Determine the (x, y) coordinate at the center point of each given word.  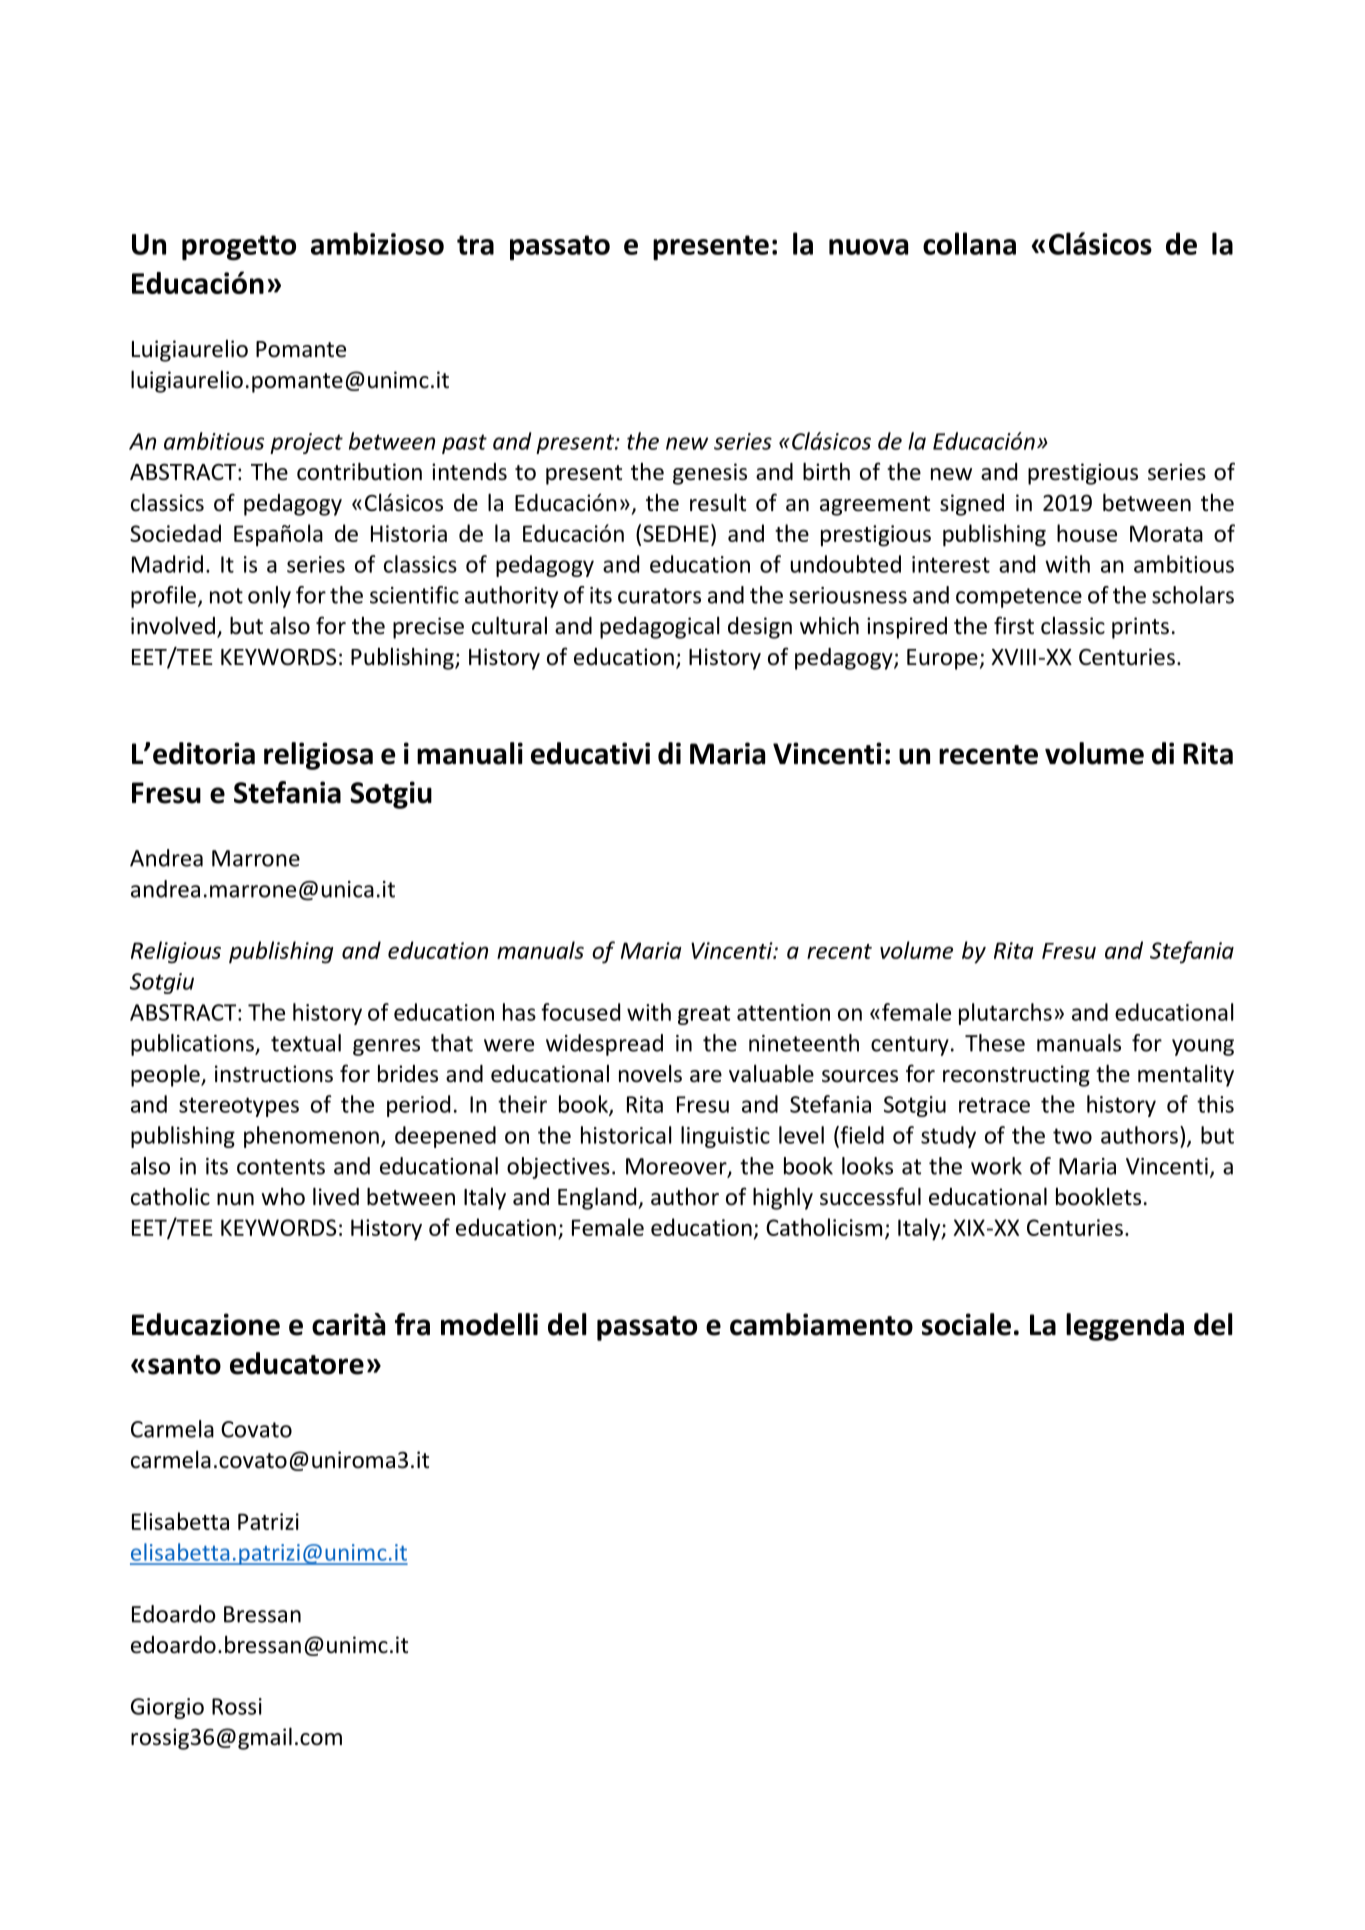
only (269, 597)
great (704, 1015)
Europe (942, 659)
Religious (176, 952)
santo (184, 1365)
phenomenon (311, 1137)
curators (659, 596)
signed (972, 505)
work (996, 1166)
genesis (710, 474)
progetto (239, 248)
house (1087, 533)
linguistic (725, 1137)
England (598, 1198)
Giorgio (167, 1708)
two (1072, 1136)
